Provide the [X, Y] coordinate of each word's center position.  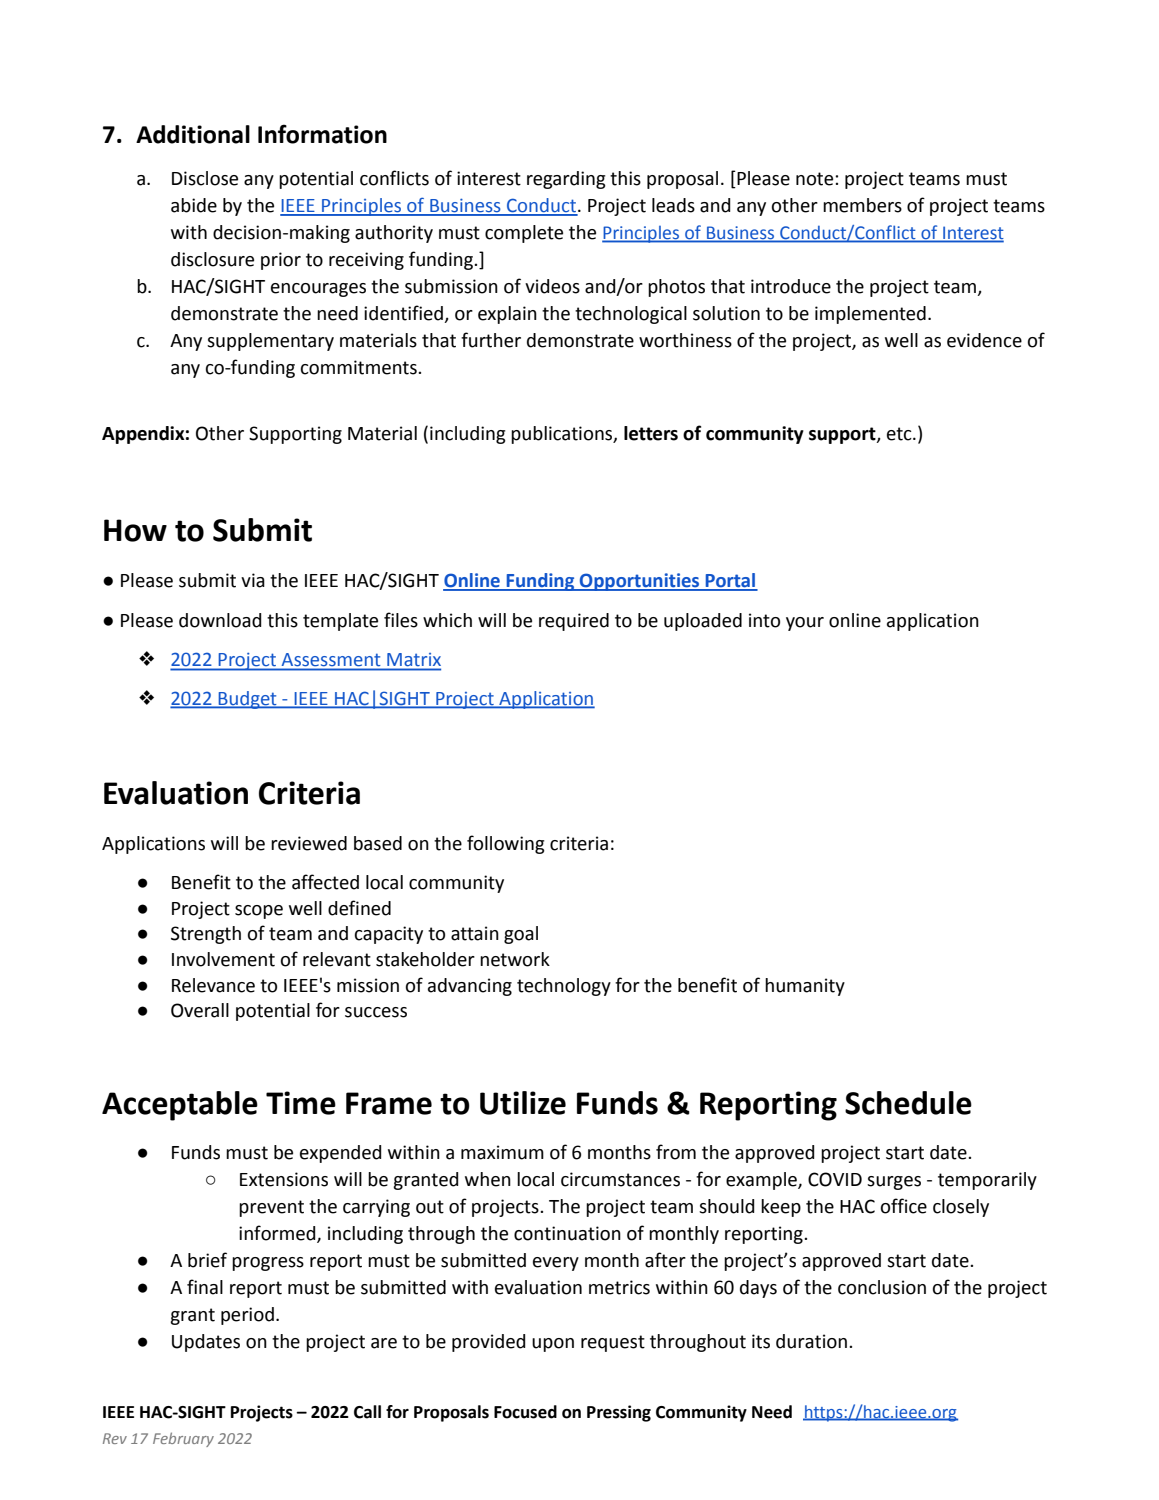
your [805, 624]
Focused [525, 1412]
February [183, 1439]
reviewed [309, 843]
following [506, 844]
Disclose [205, 178]
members [862, 205]
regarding [566, 180]
